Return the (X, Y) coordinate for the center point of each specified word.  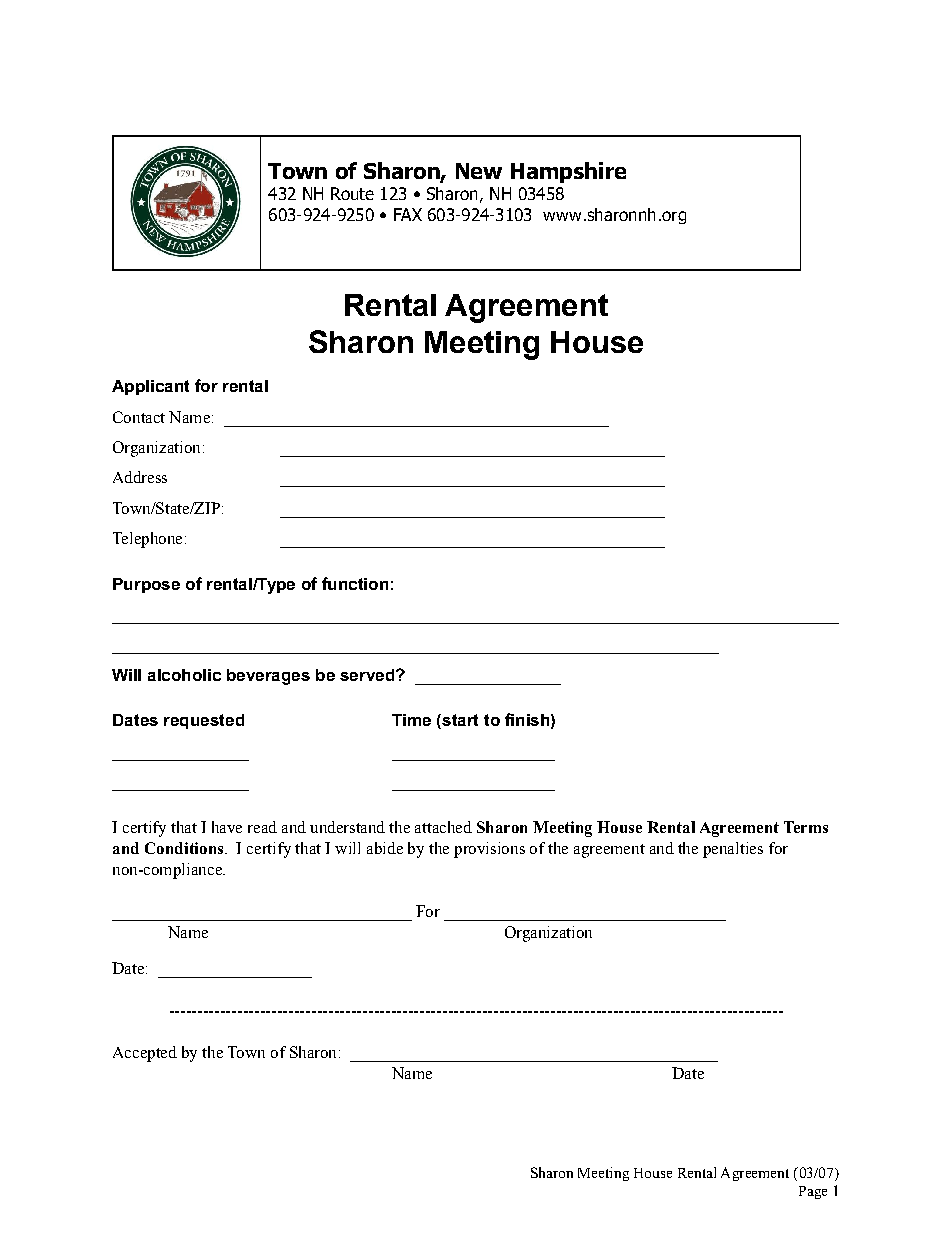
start (459, 721)
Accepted (145, 1054)
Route (352, 193)
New (479, 171)
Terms (806, 827)
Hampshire (568, 172)
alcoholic (184, 675)
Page (813, 1192)
